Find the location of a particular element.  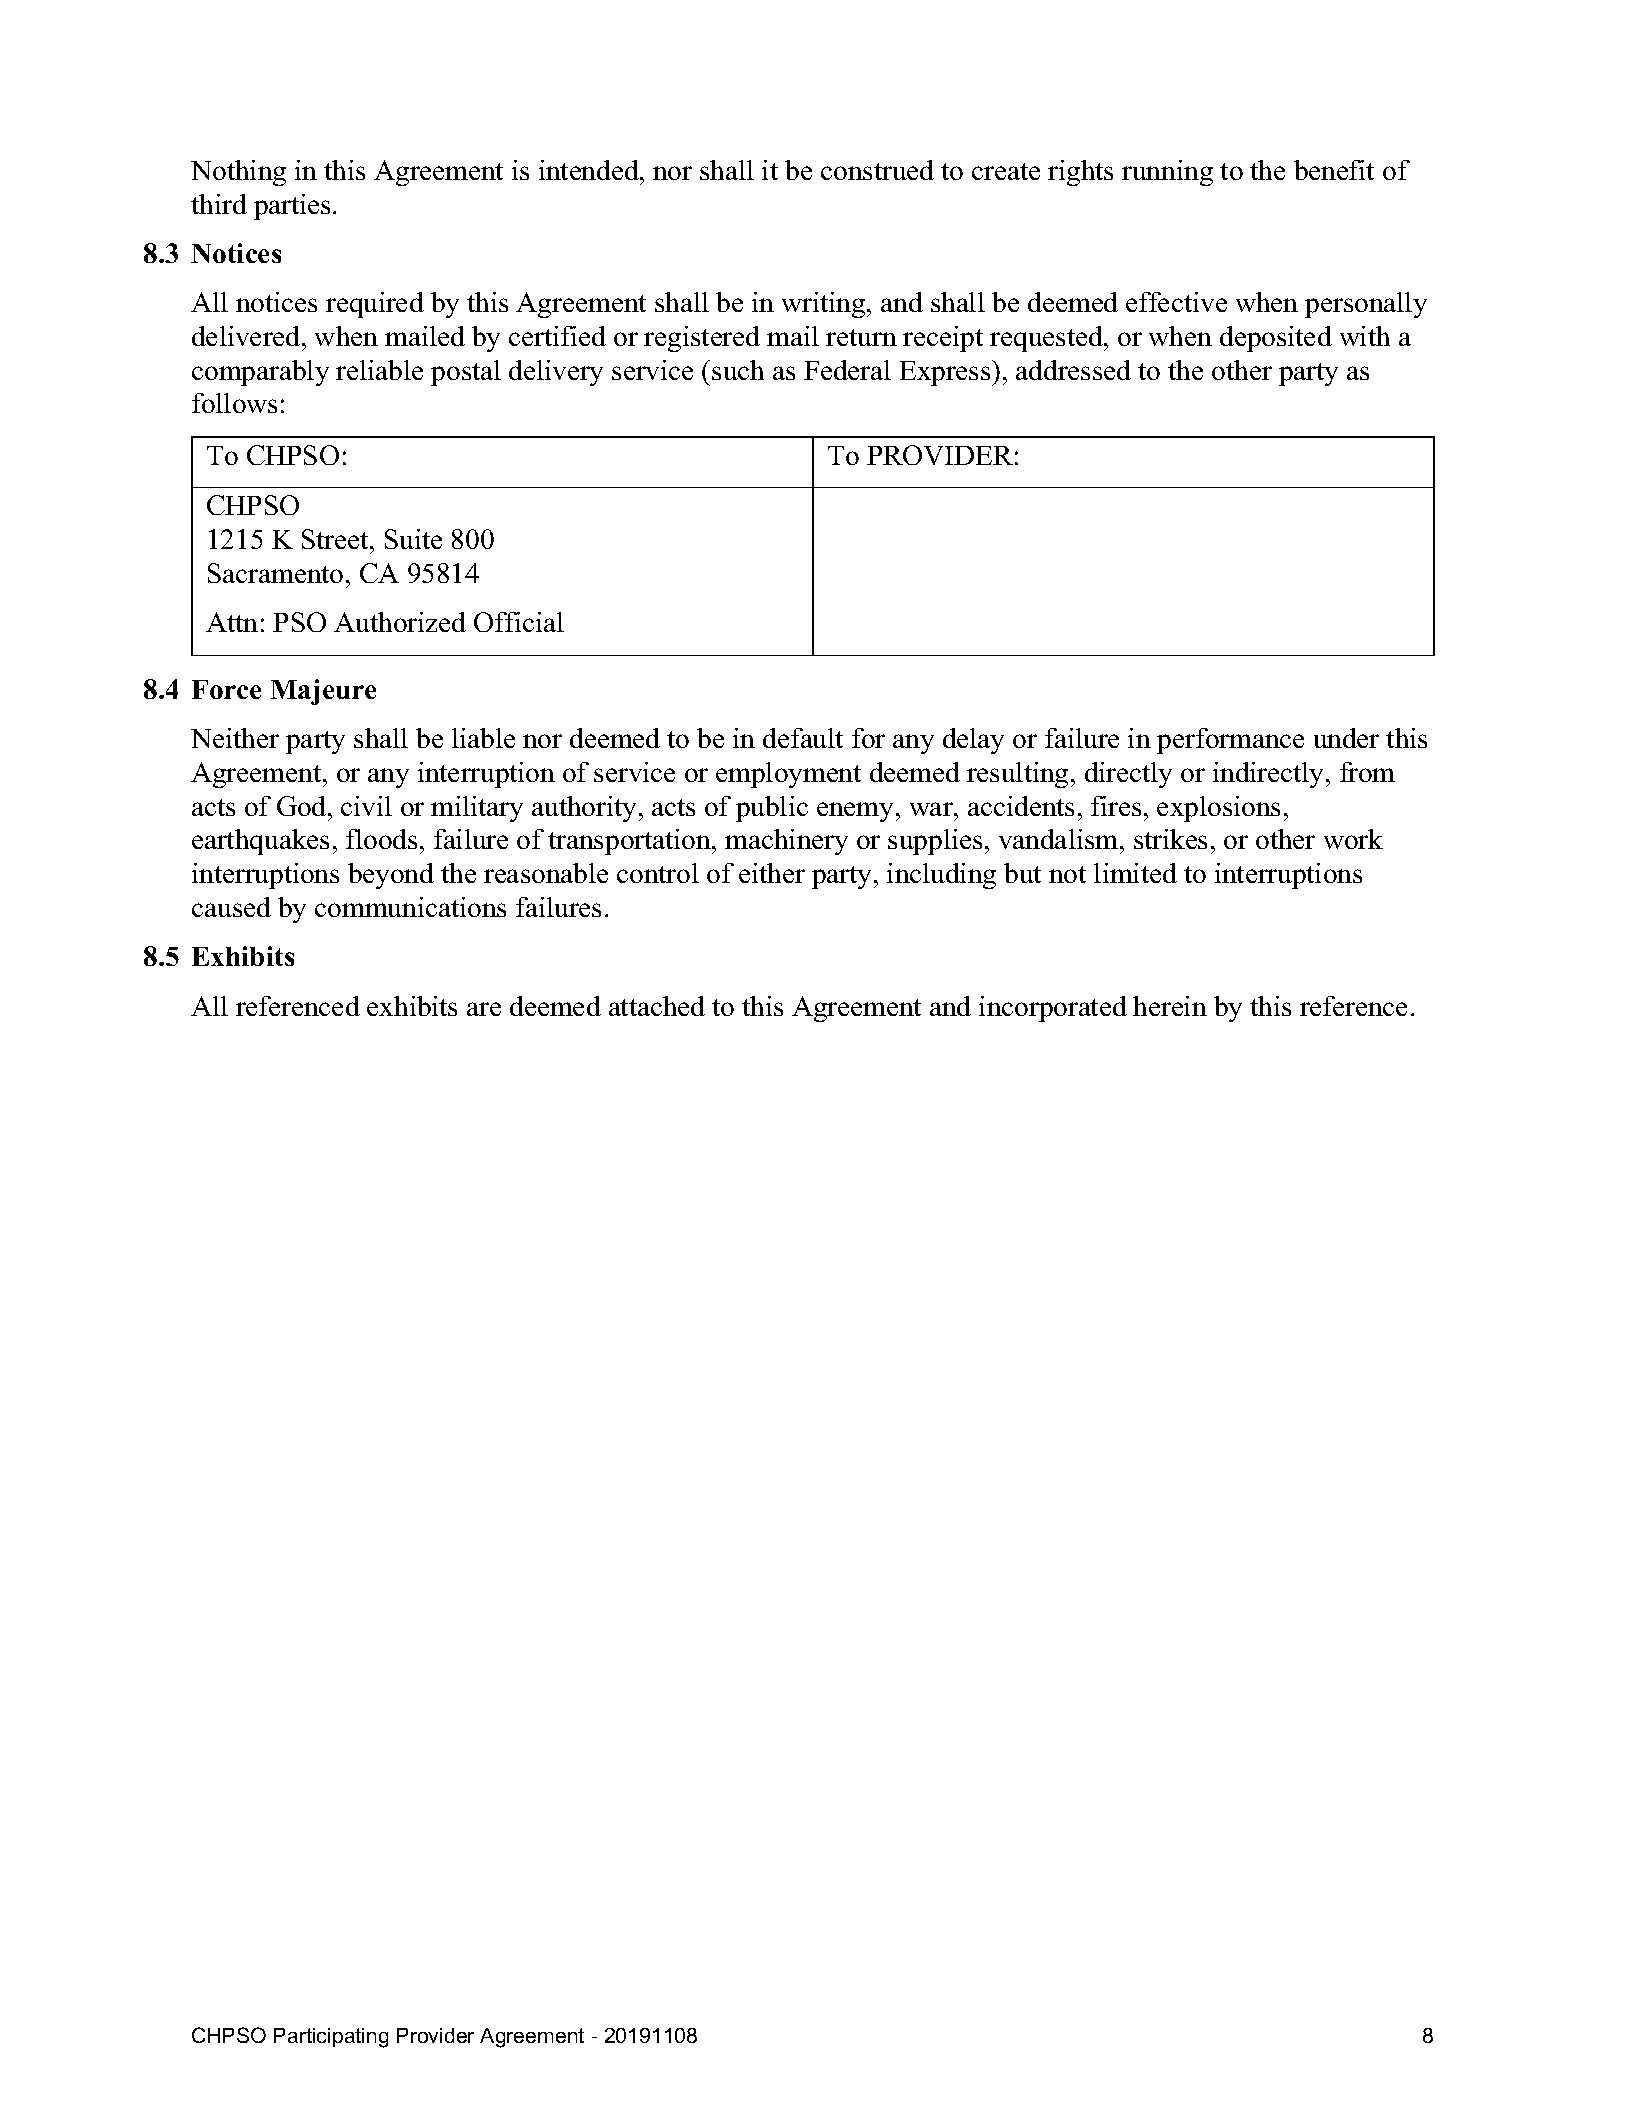

limited is located at coordinates (1135, 873).
